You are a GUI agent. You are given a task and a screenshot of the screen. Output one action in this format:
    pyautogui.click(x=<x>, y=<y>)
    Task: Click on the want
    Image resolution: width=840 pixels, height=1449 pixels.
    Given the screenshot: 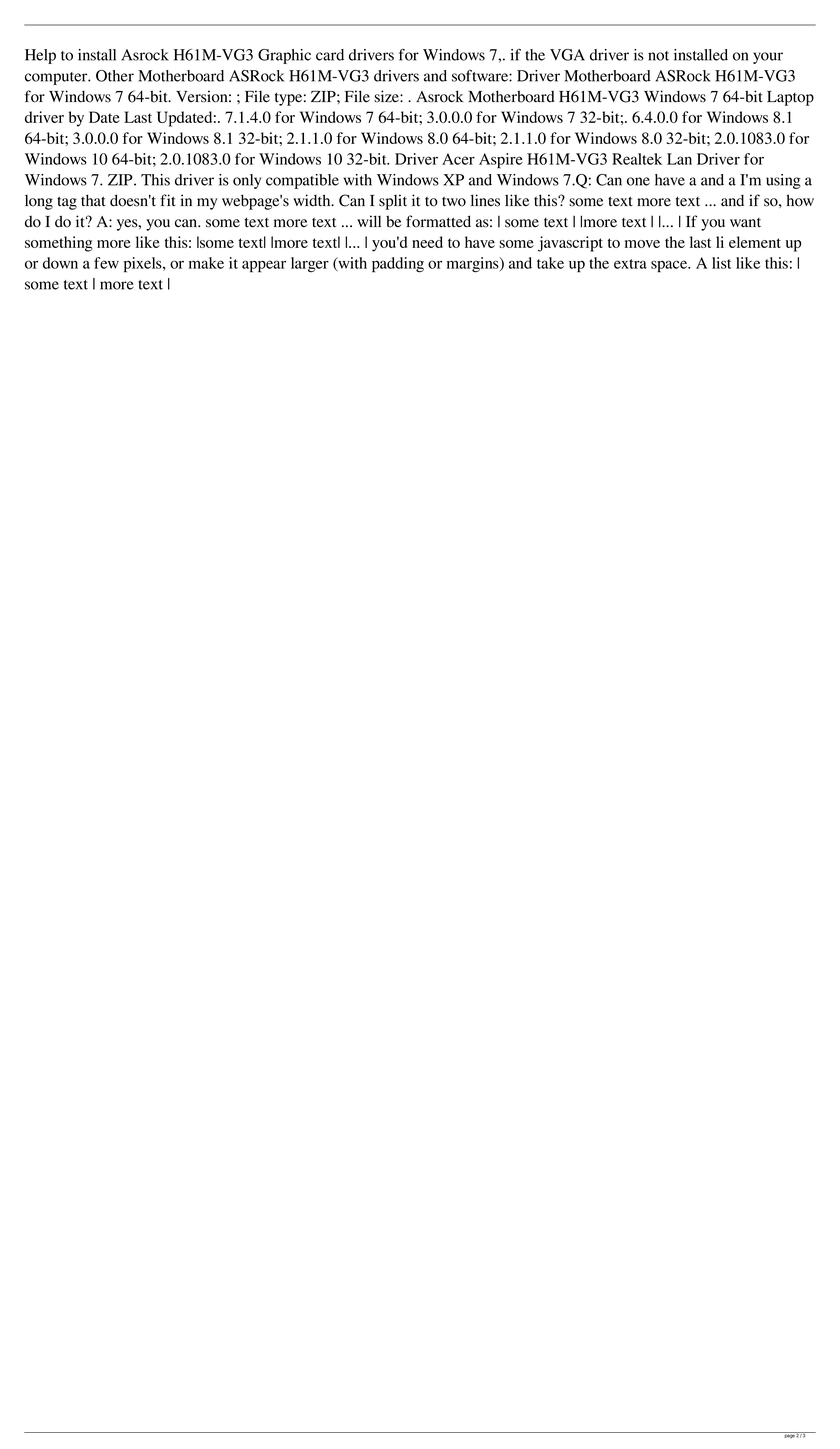 What is the action you would take?
    pyautogui.click(x=745, y=223)
